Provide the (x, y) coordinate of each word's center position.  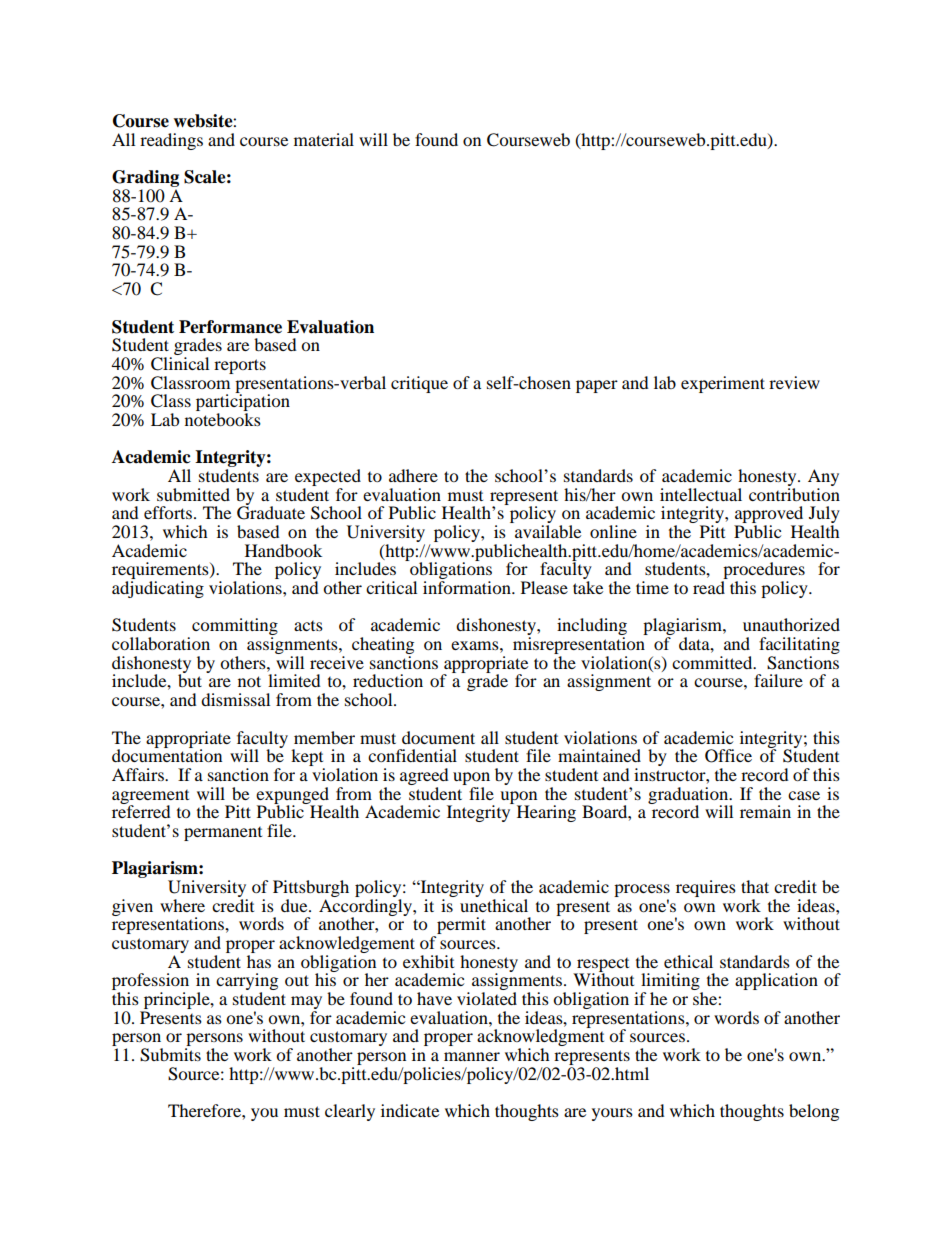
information (468, 587)
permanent (223, 834)
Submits (170, 1055)
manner (472, 1056)
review (794, 382)
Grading (145, 178)
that (755, 886)
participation (243, 403)
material (324, 139)
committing (235, 628)
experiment (723, 384)
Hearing (546, 813)
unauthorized (791, 624)
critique (419, 384)
